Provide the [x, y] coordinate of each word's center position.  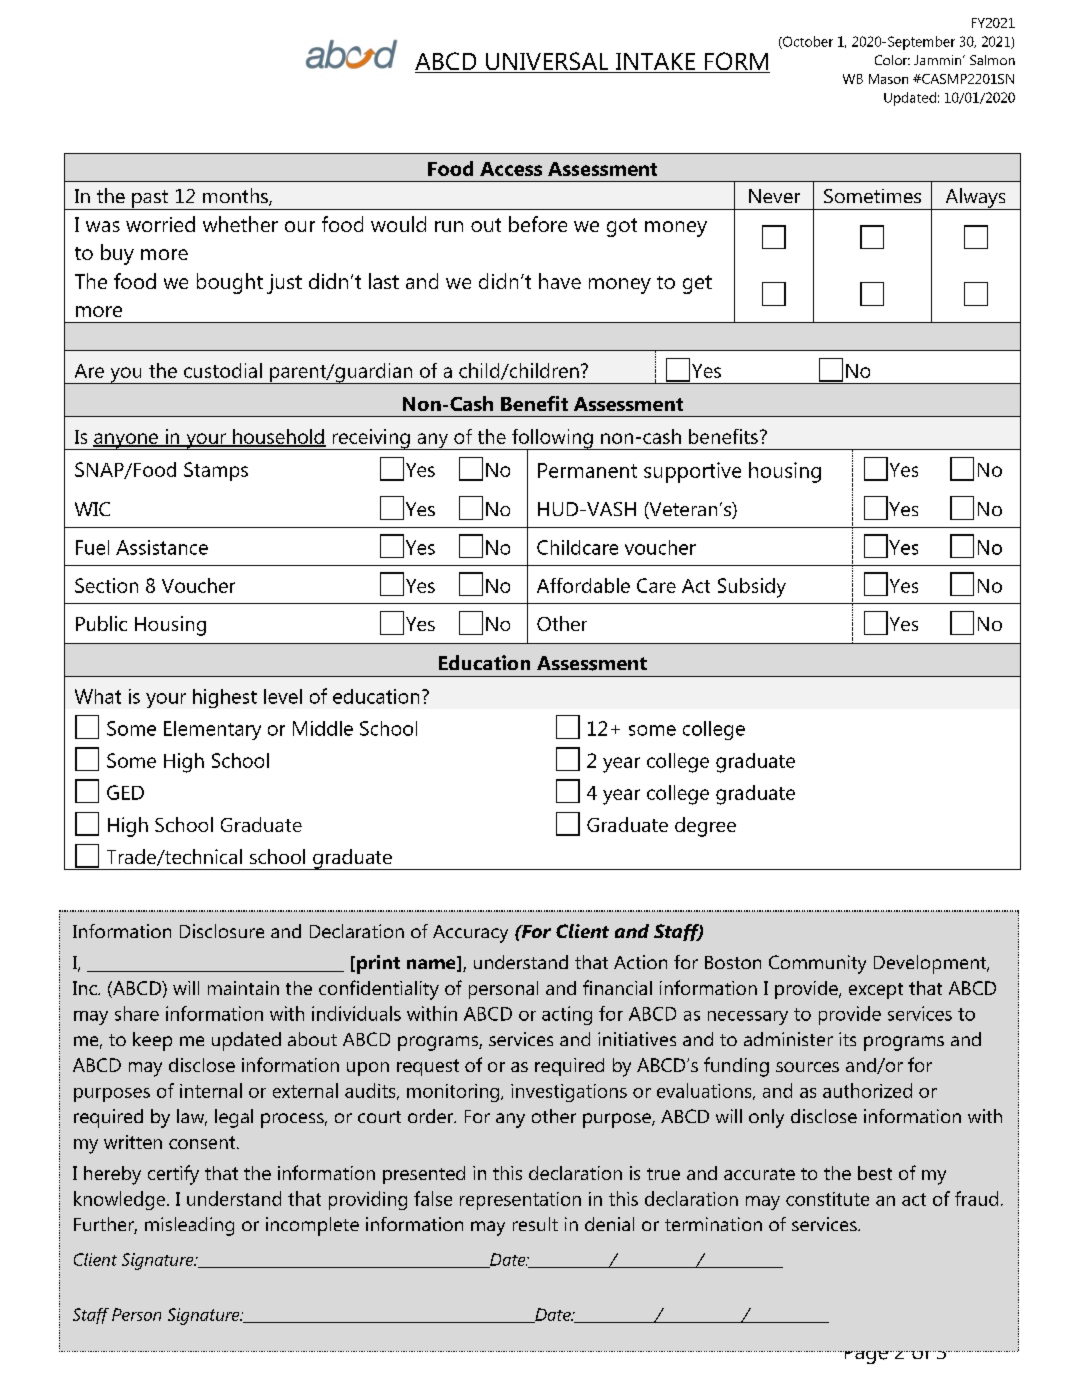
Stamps [216, 471]
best [875, 1173]
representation [520, 1201]
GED [125, 792]
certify [173, 1175]
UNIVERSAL [547, 62]
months [236, 197]
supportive [692, 472]
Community [817, 964]
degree [705, 827]
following [552, 440]
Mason [888, 79]
